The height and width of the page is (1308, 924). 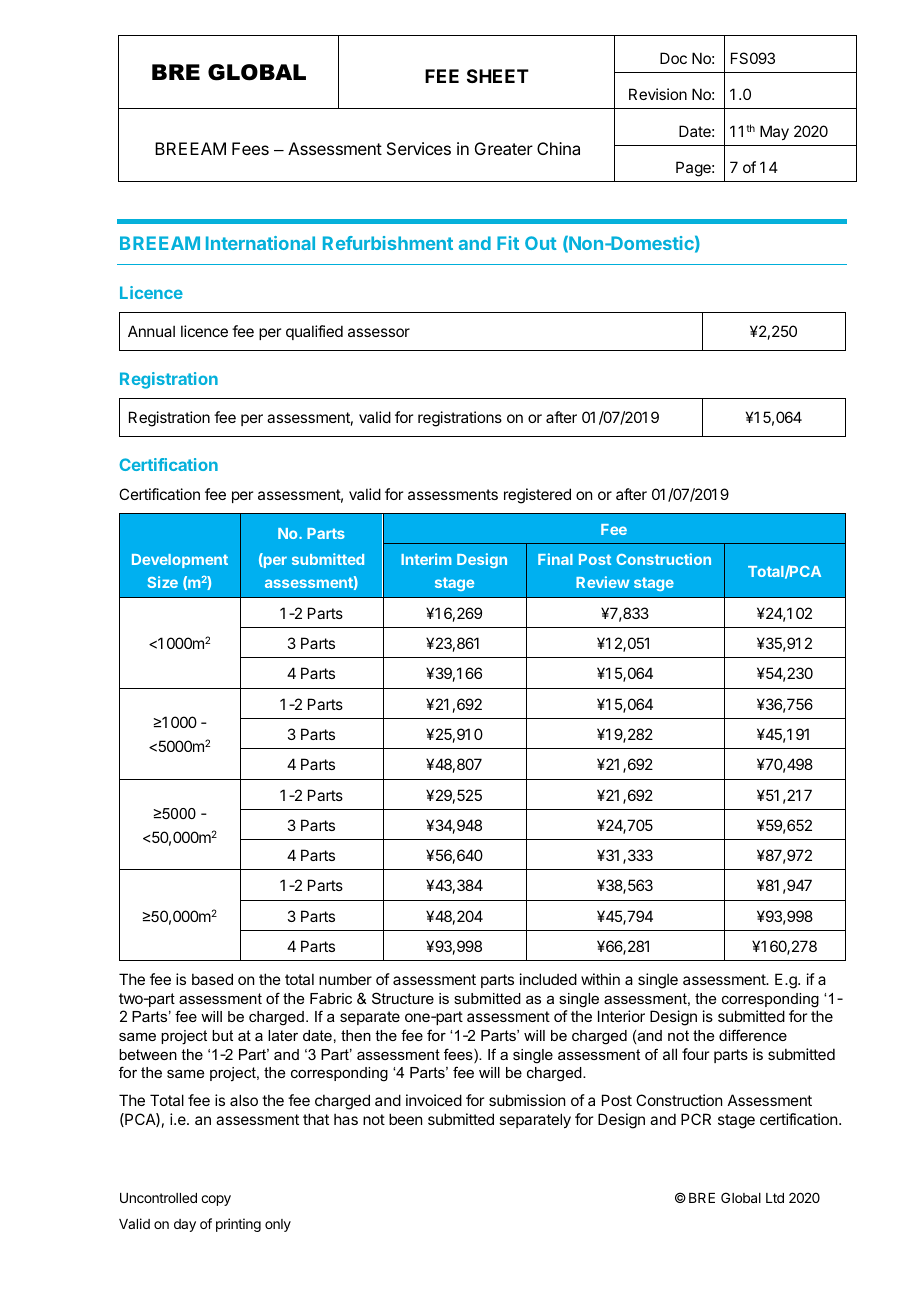 I want to click on Structure, so click(x=403, y=998).
